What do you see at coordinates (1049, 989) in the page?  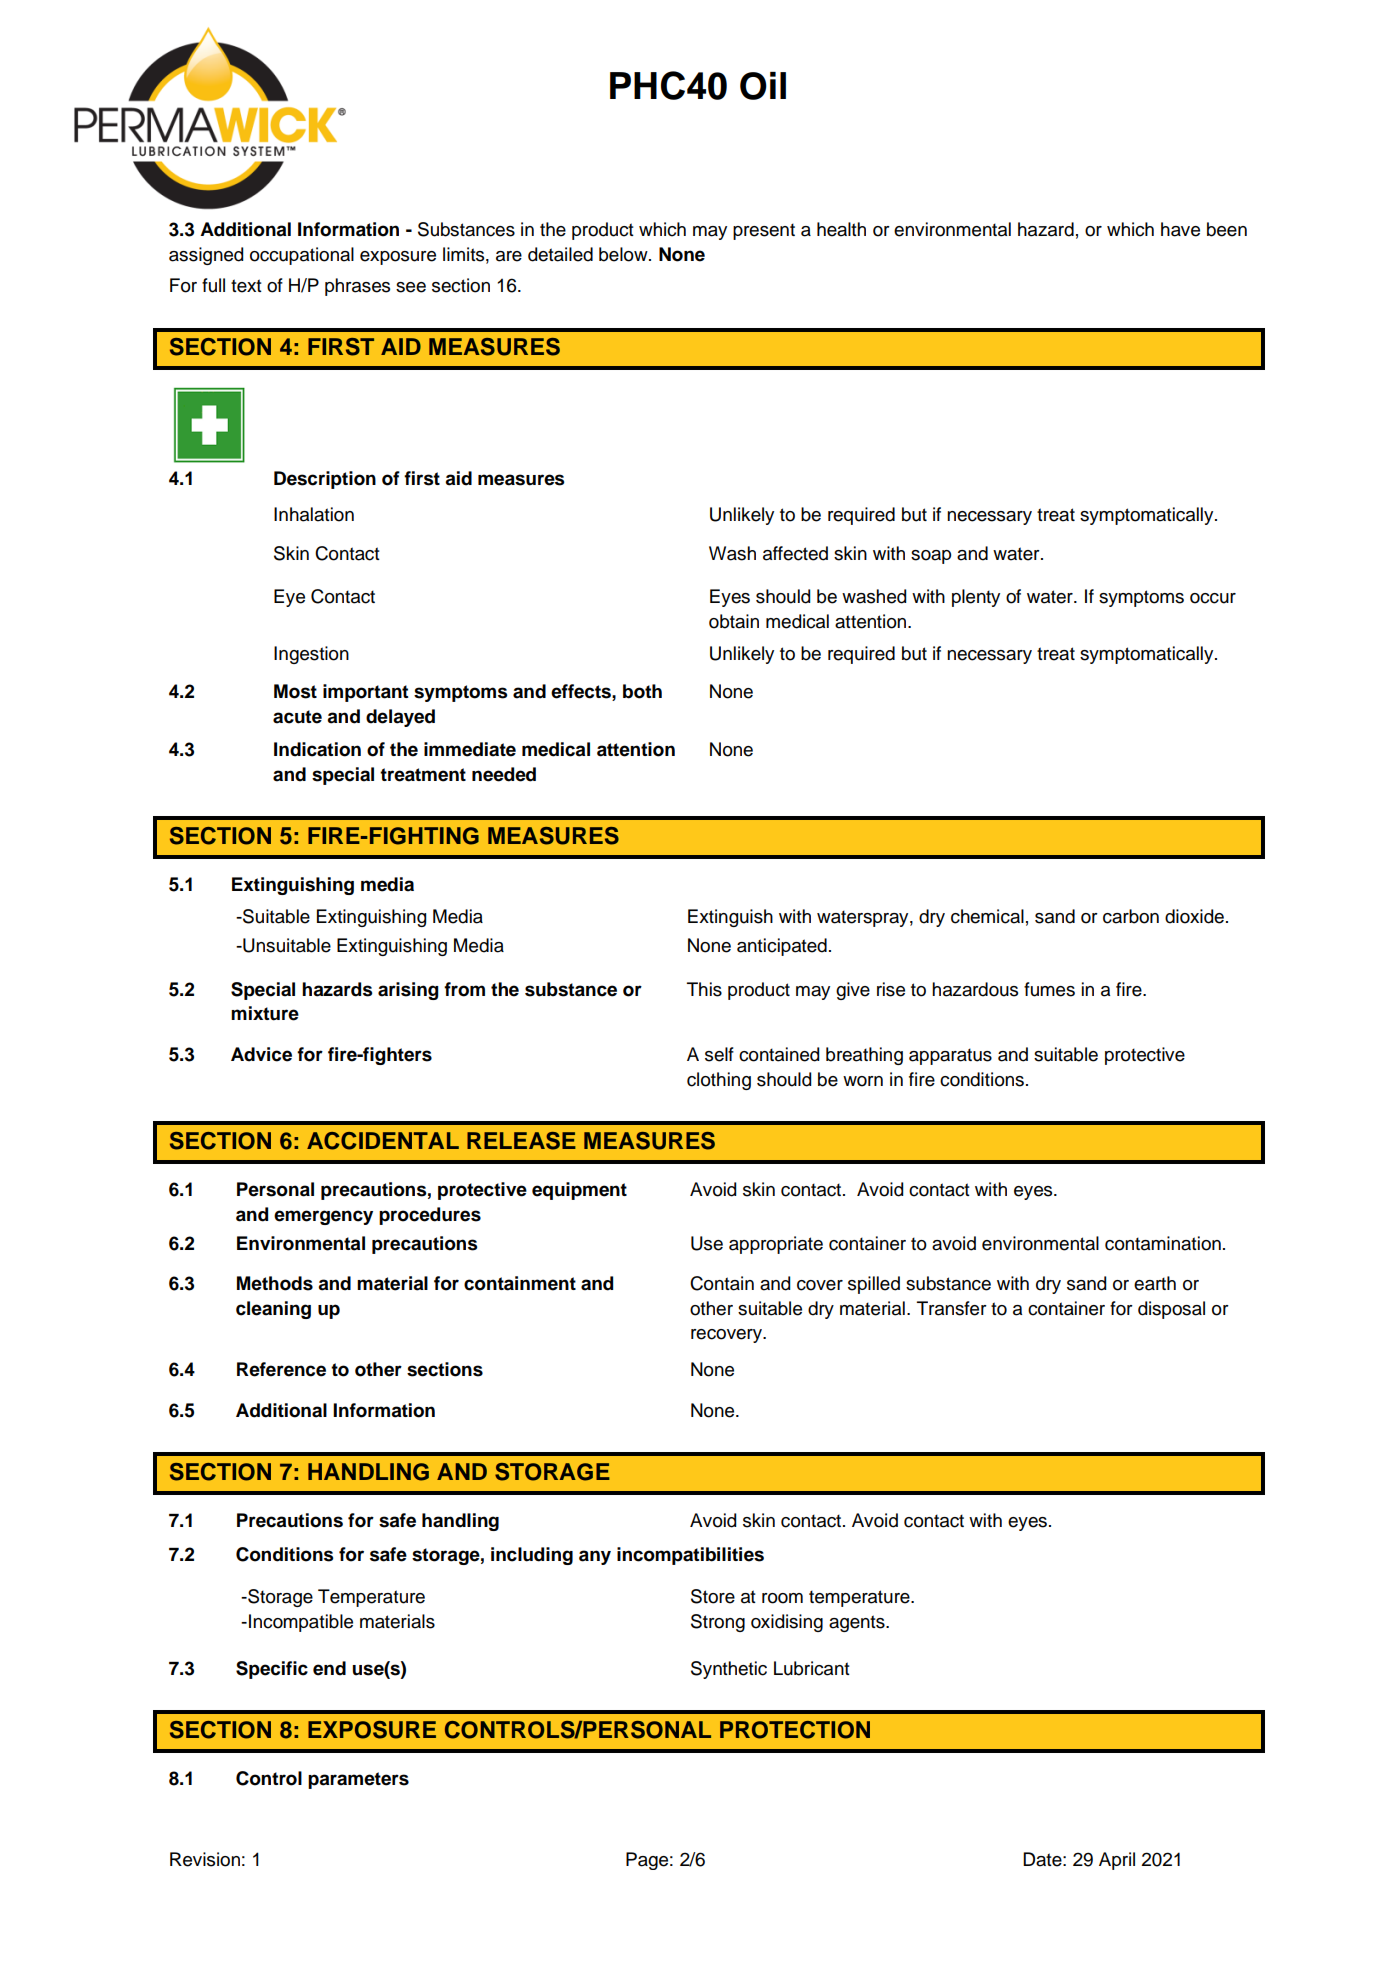 I see `fumes` at bounding box center [1049, 989].
